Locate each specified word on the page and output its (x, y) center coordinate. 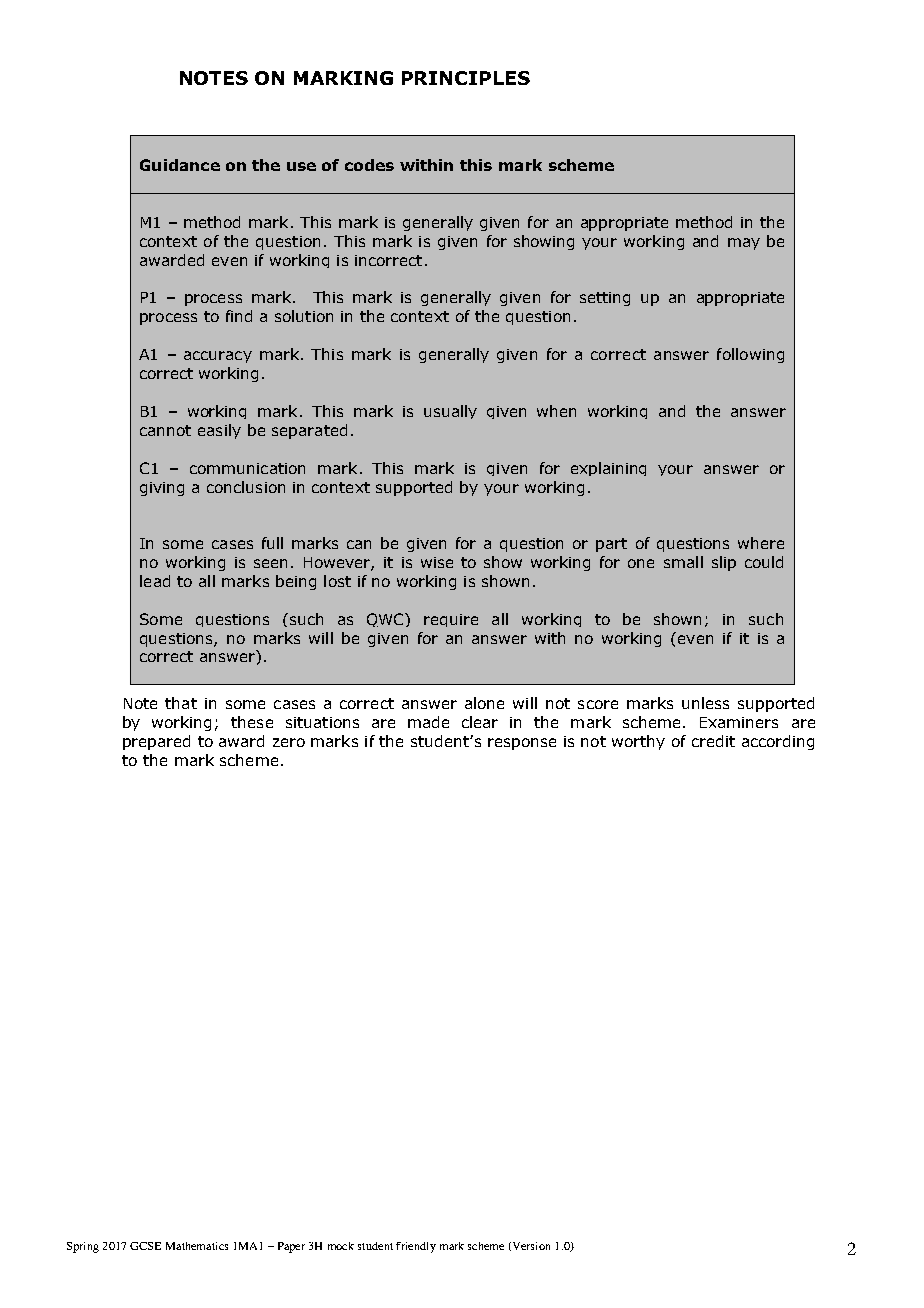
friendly (416, 1247)
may (744, 244)
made (428, 722)
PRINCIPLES (466, 78)
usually (450, 412)
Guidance (180, 165)
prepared (156, 742)
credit (713, 741)
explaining (608, 469)
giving (162, 489)
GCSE (145, 1246)
